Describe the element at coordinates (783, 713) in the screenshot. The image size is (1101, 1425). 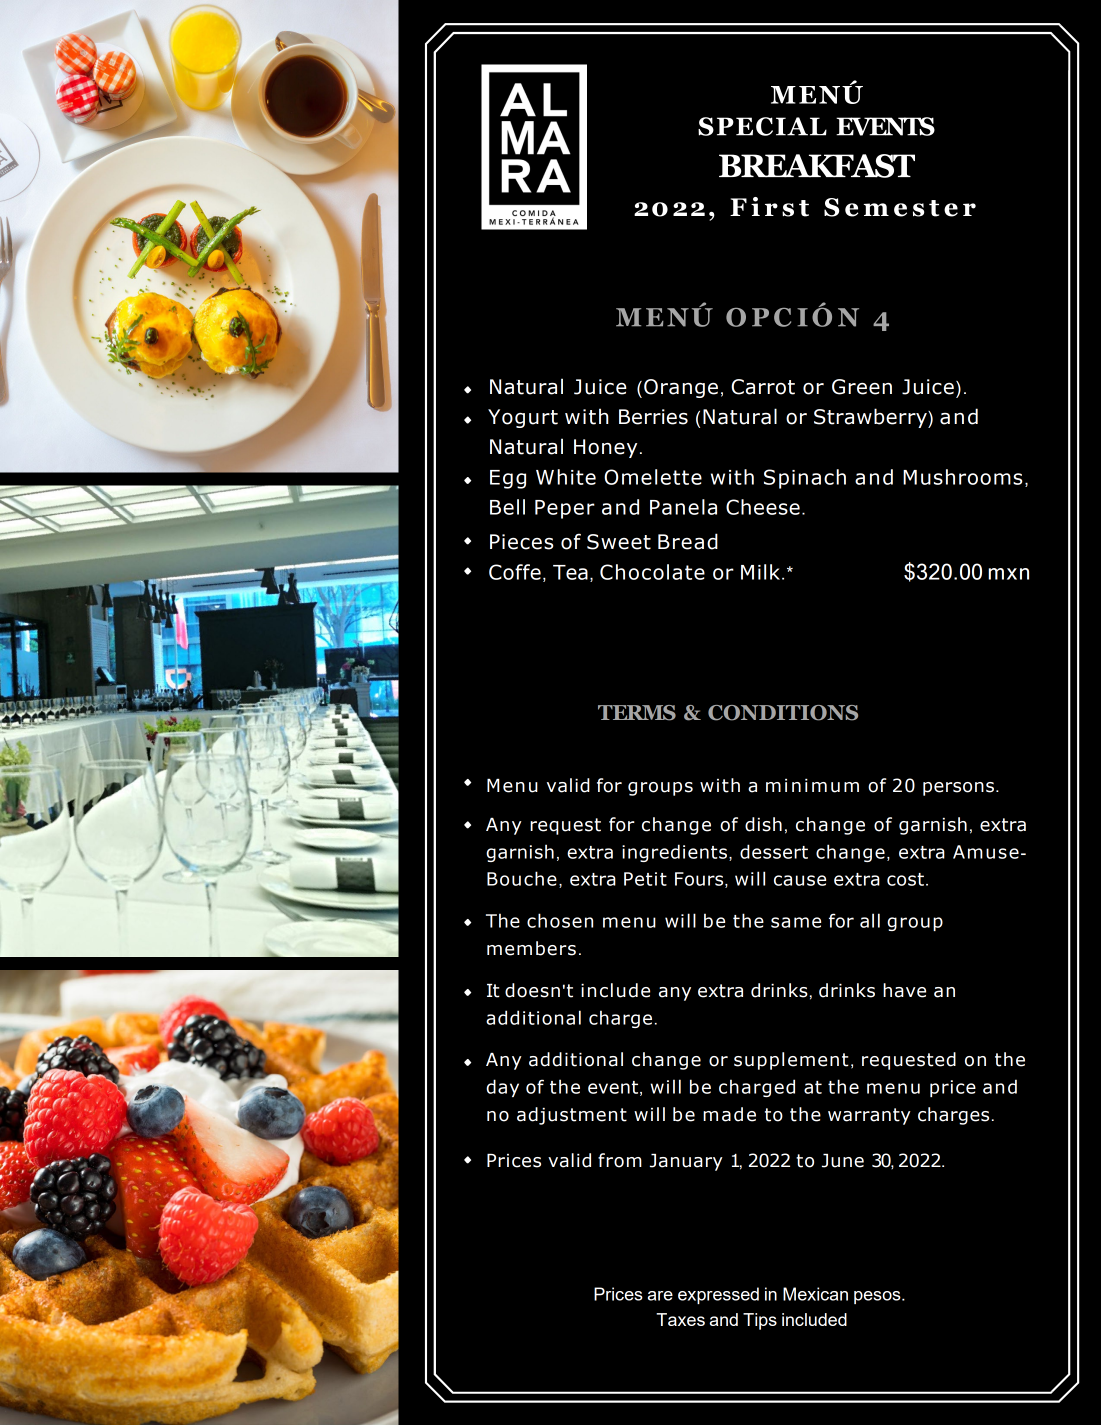
I see `CONDITIONS` at that location.
